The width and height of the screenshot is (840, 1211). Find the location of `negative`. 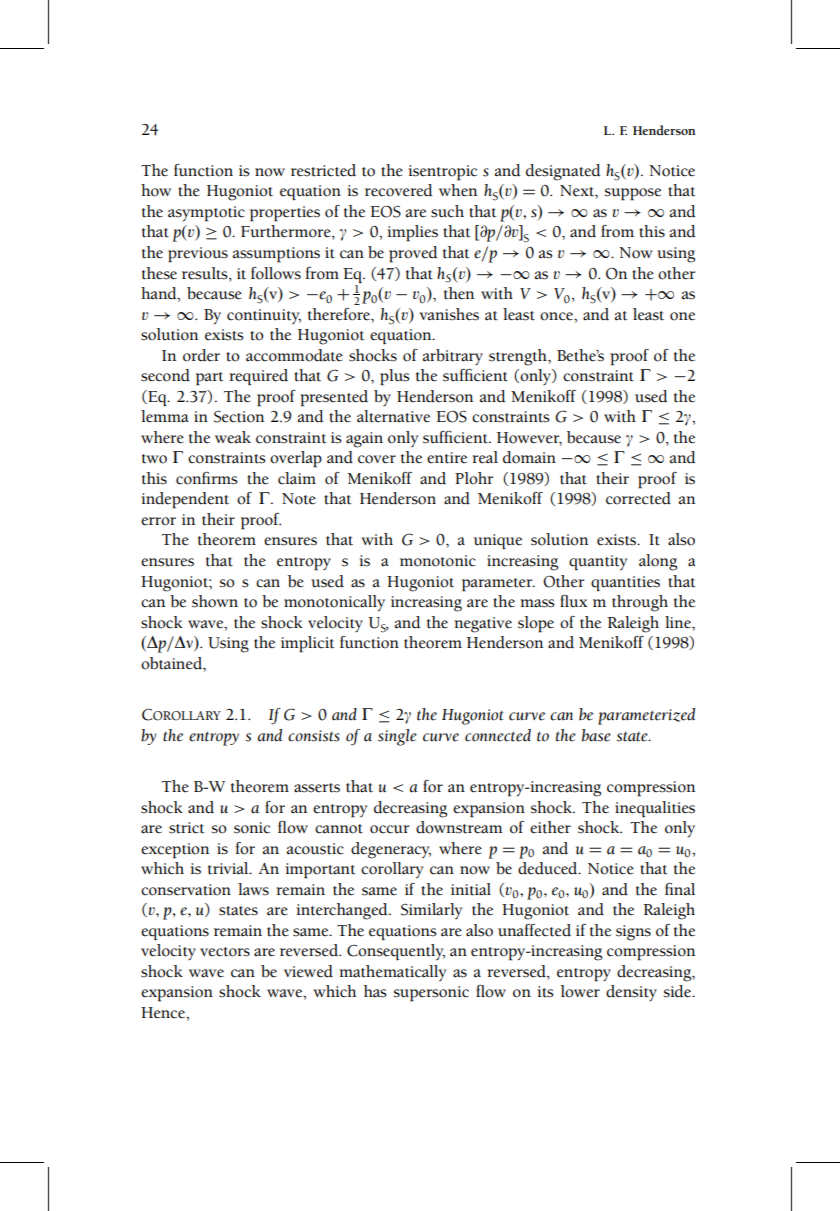

negative is located at coordinates (483, 625).
